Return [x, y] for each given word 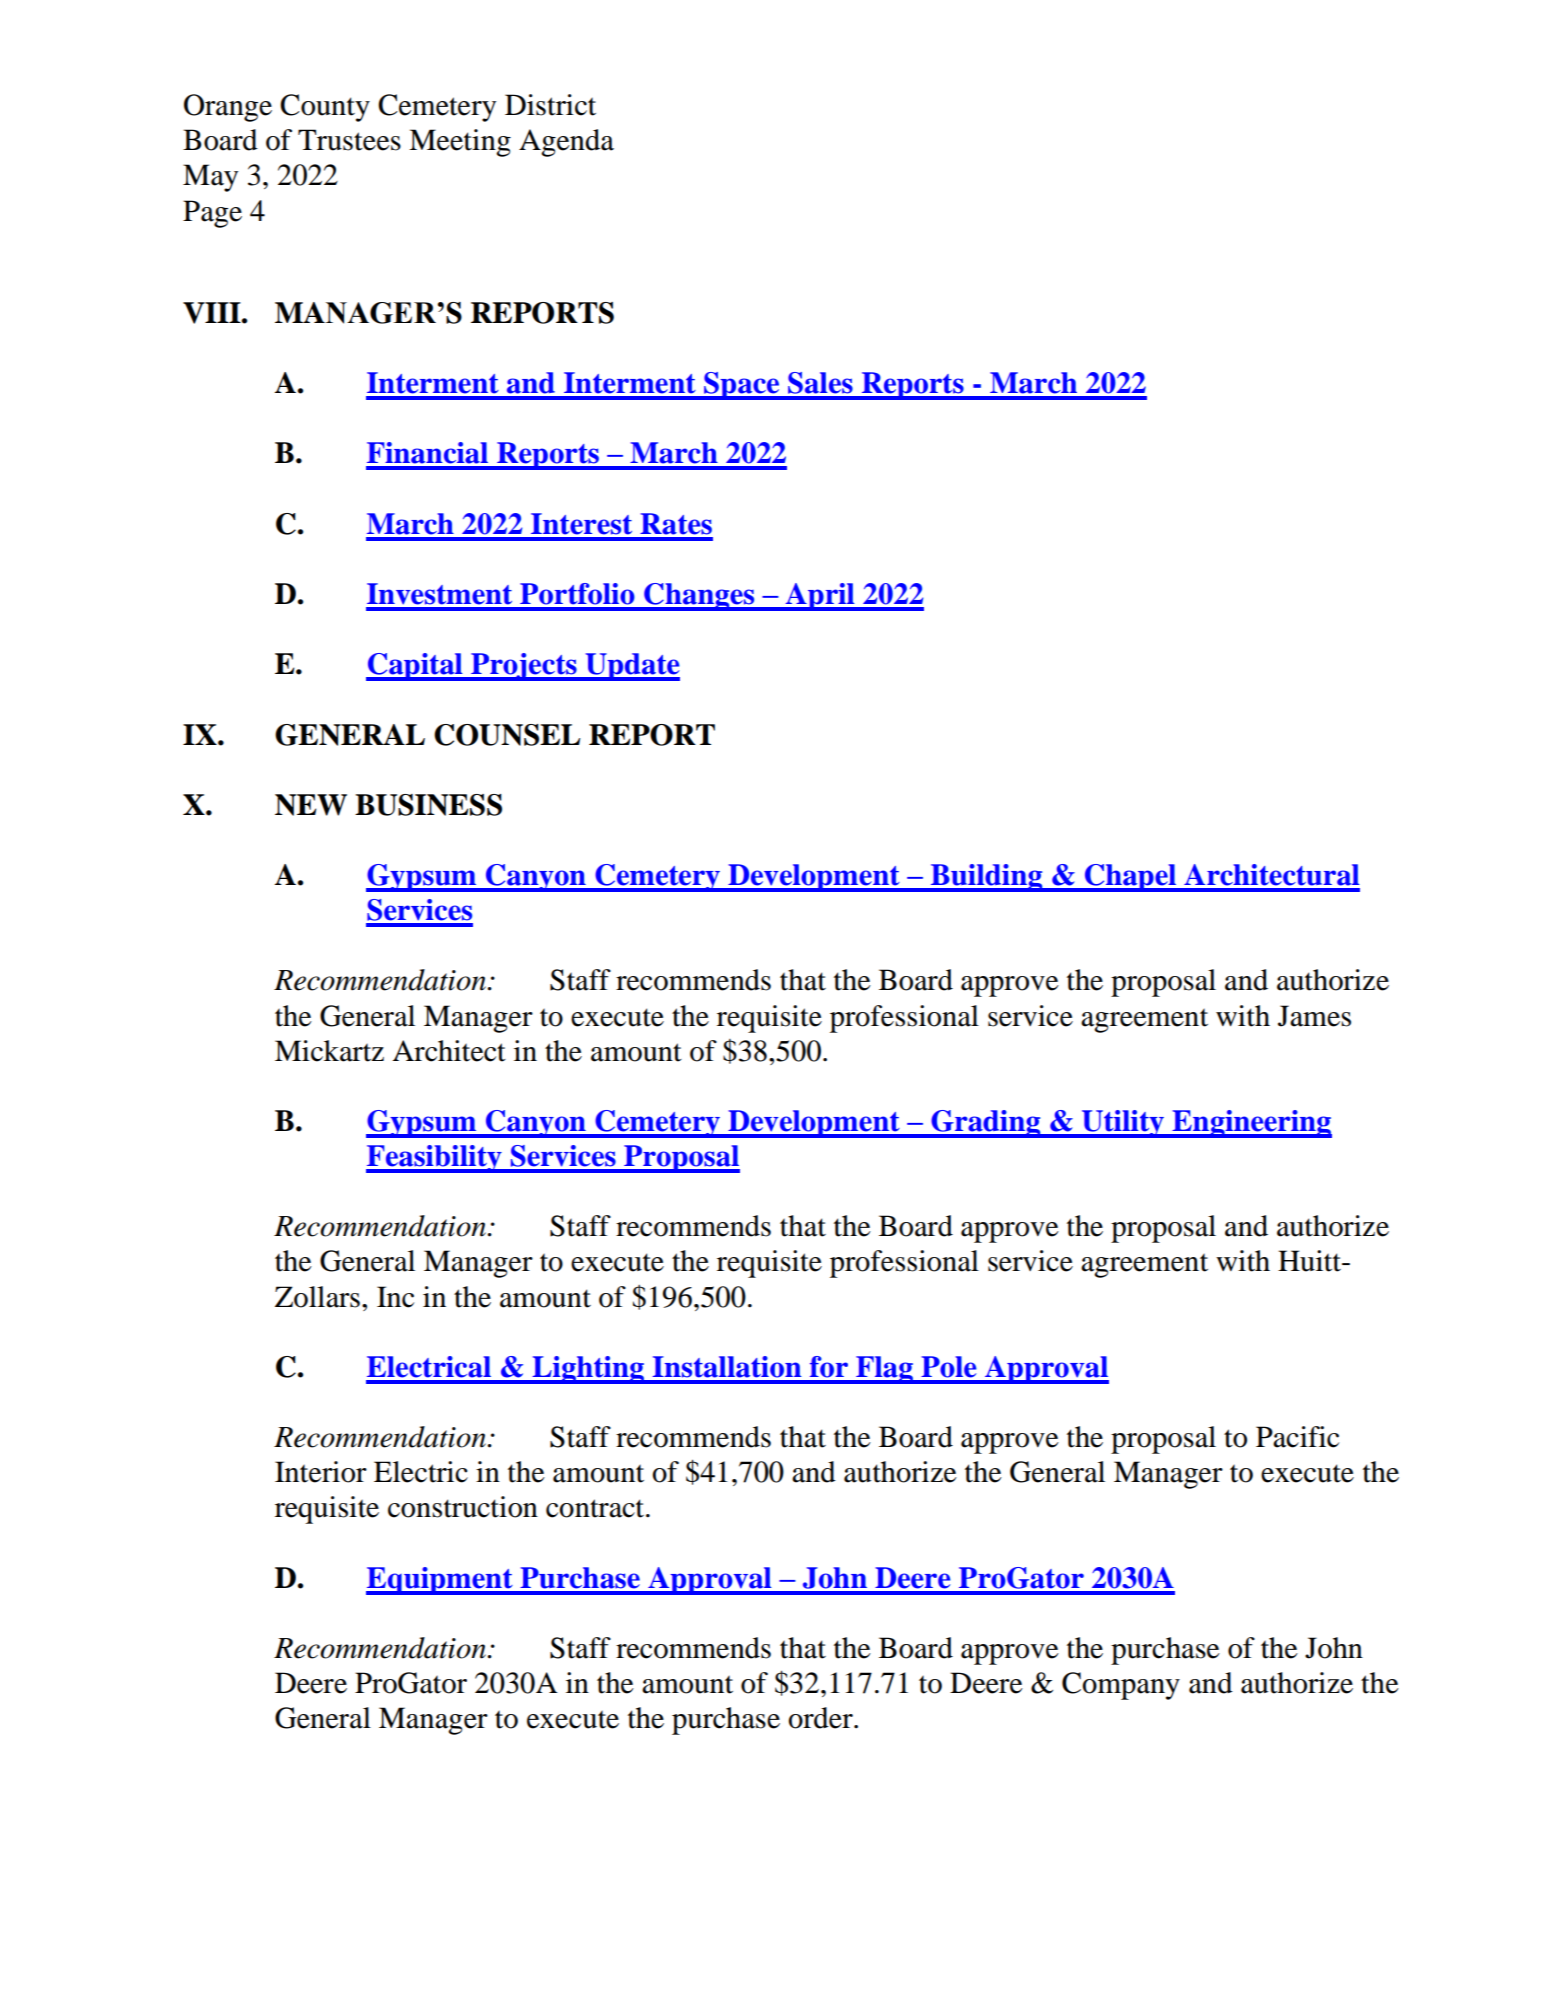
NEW [311, 805]
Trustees [349, 140]
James [1314, 1016]
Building [986, 878]
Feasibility [435, 1159]
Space [742, 386]
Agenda [566, 143]
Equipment [440, 1581]
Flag [884, 1370]
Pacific [1297, 1437]
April [820, 597]
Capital [415, 667]
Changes [699, 597]
